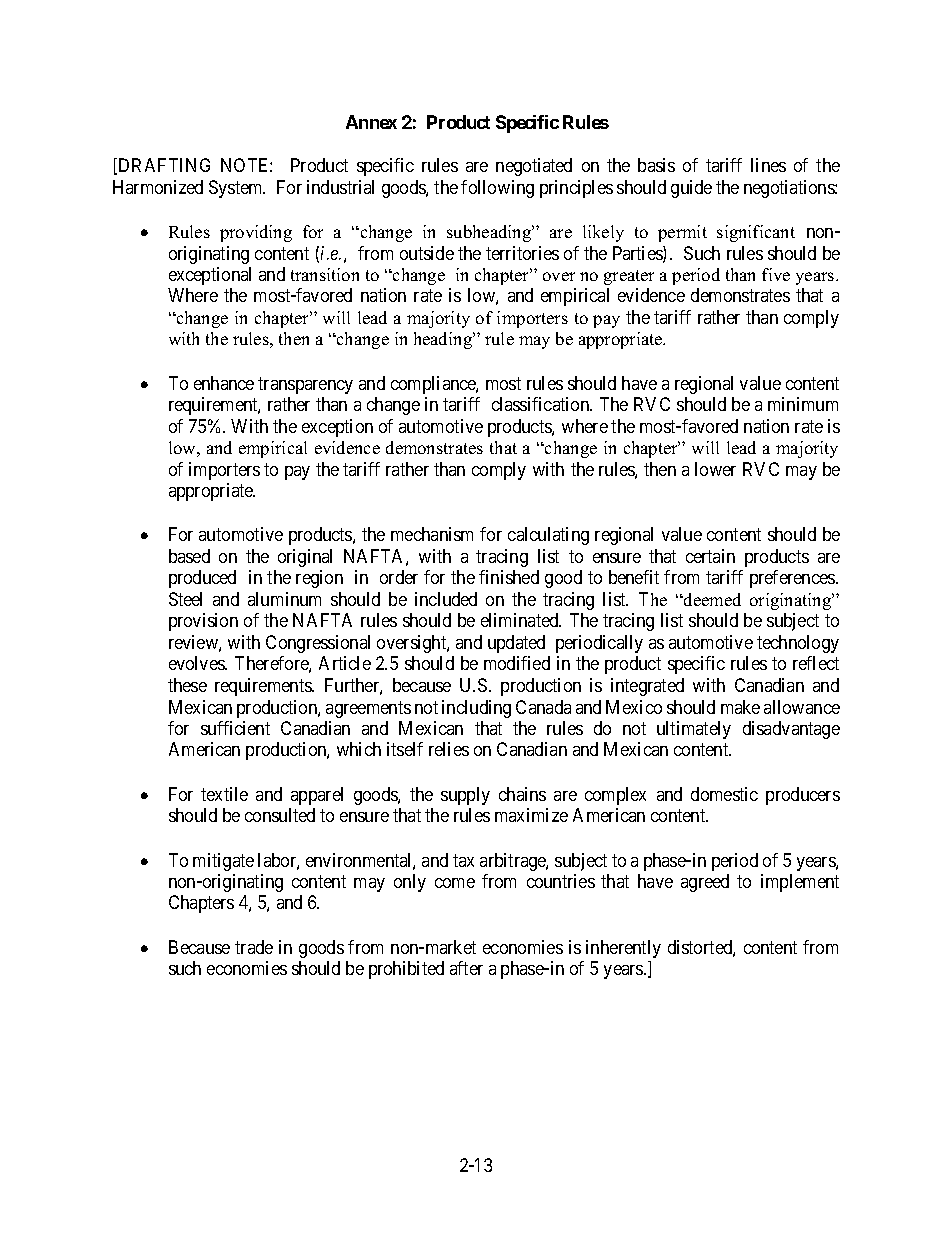  Describe the element at coordinates (517, 663) in the image. I see `modified` at that location.
